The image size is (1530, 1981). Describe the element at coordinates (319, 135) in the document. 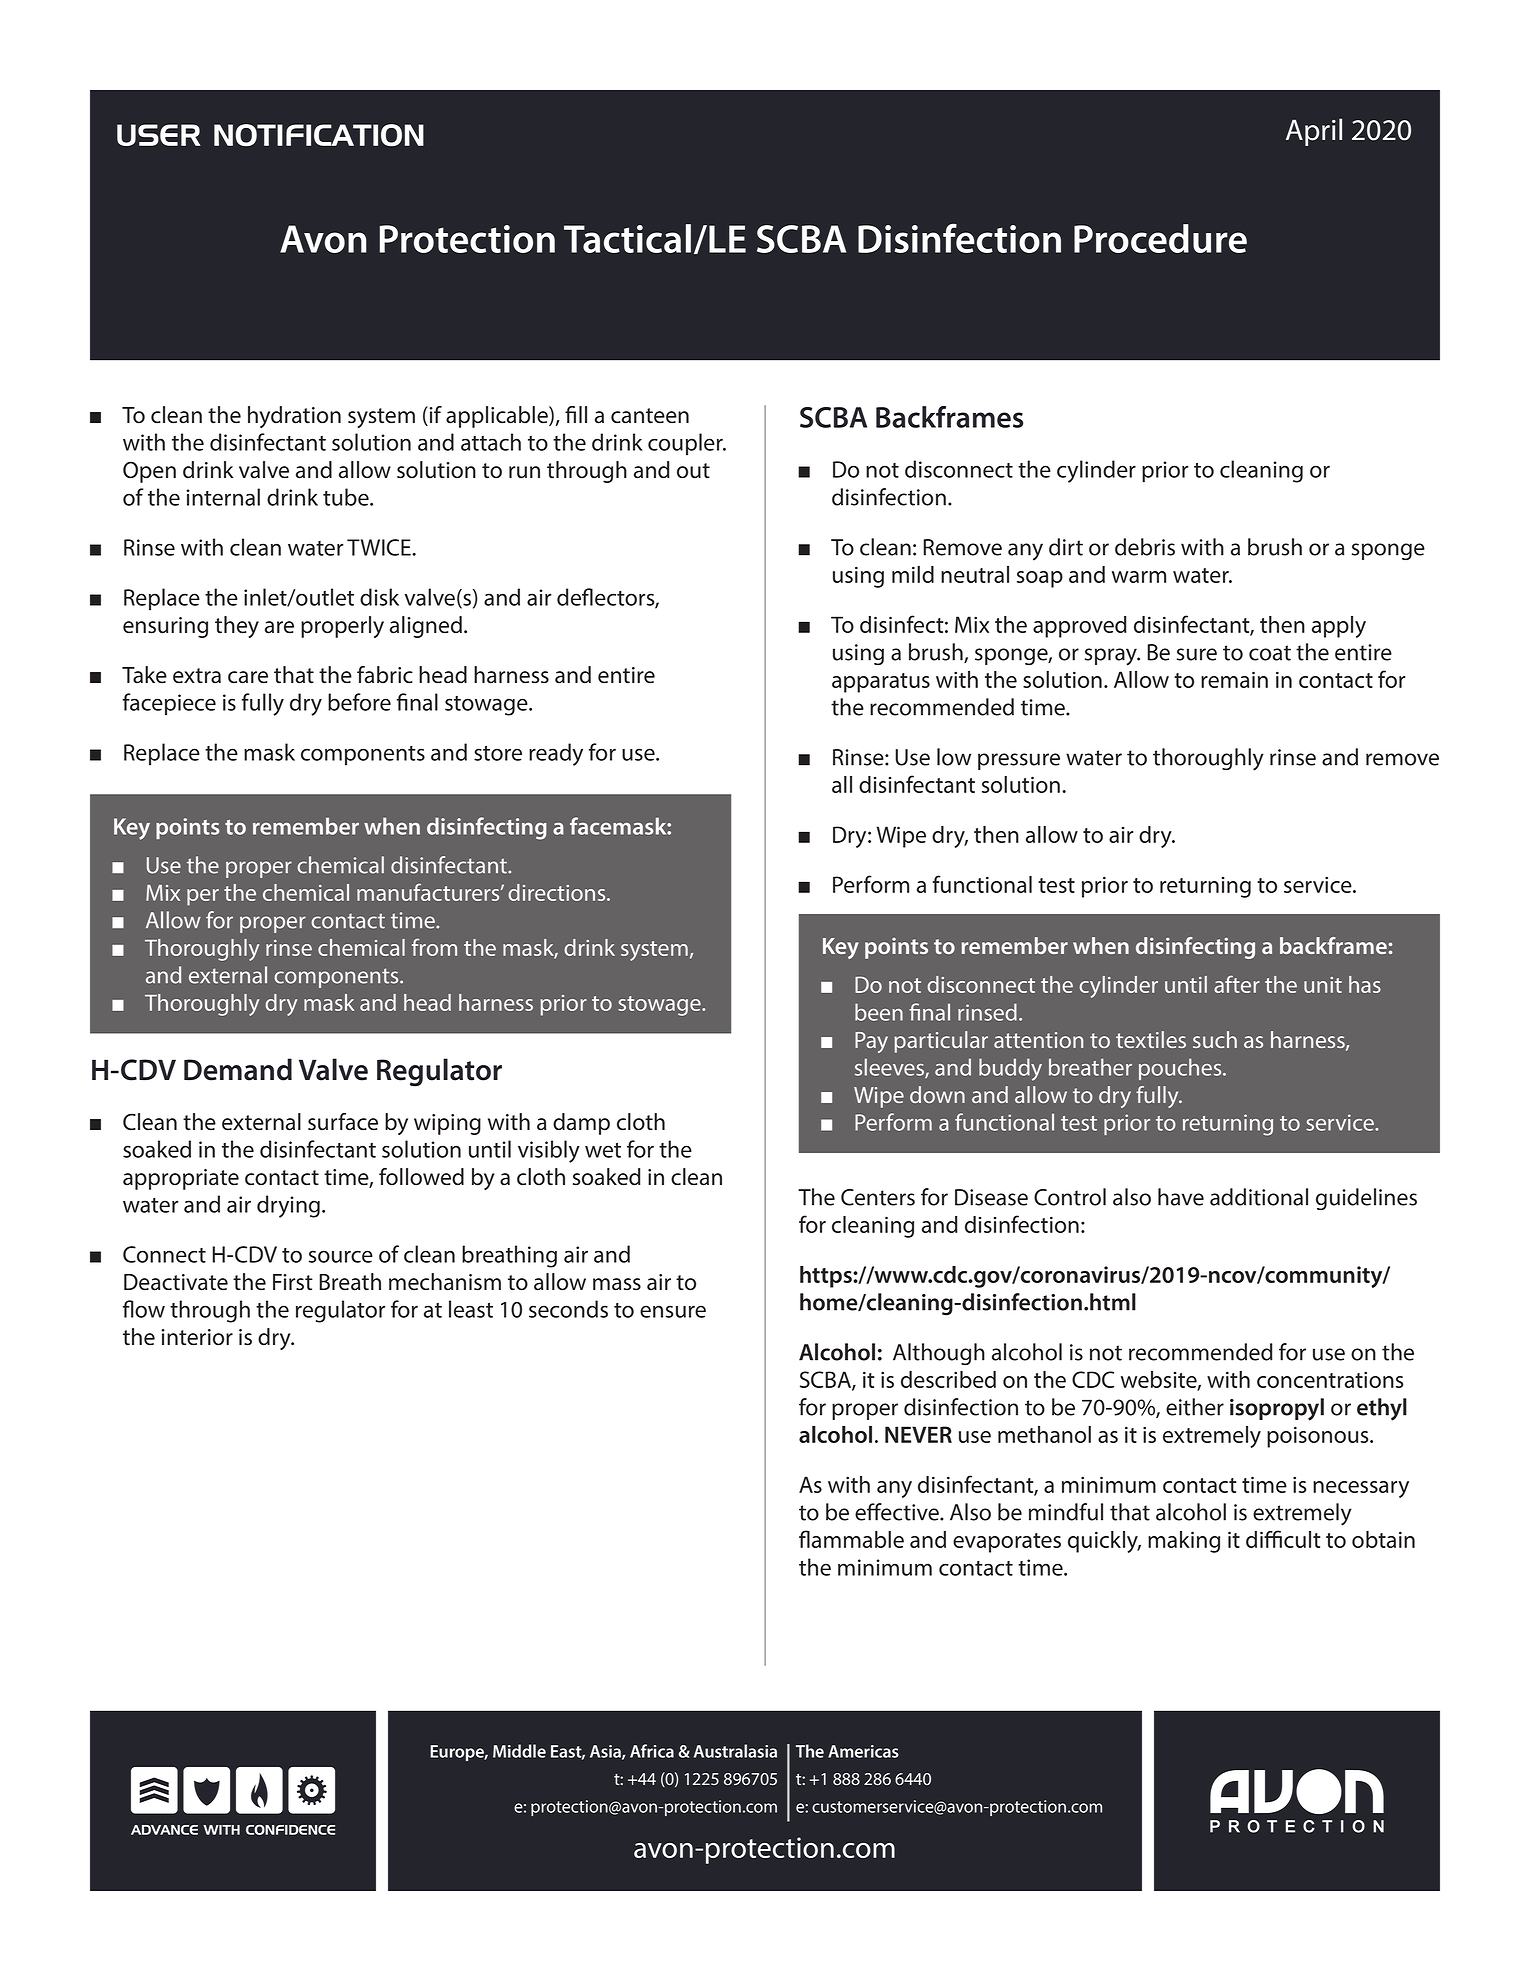

I see `NOTIFICATION` at that location.
